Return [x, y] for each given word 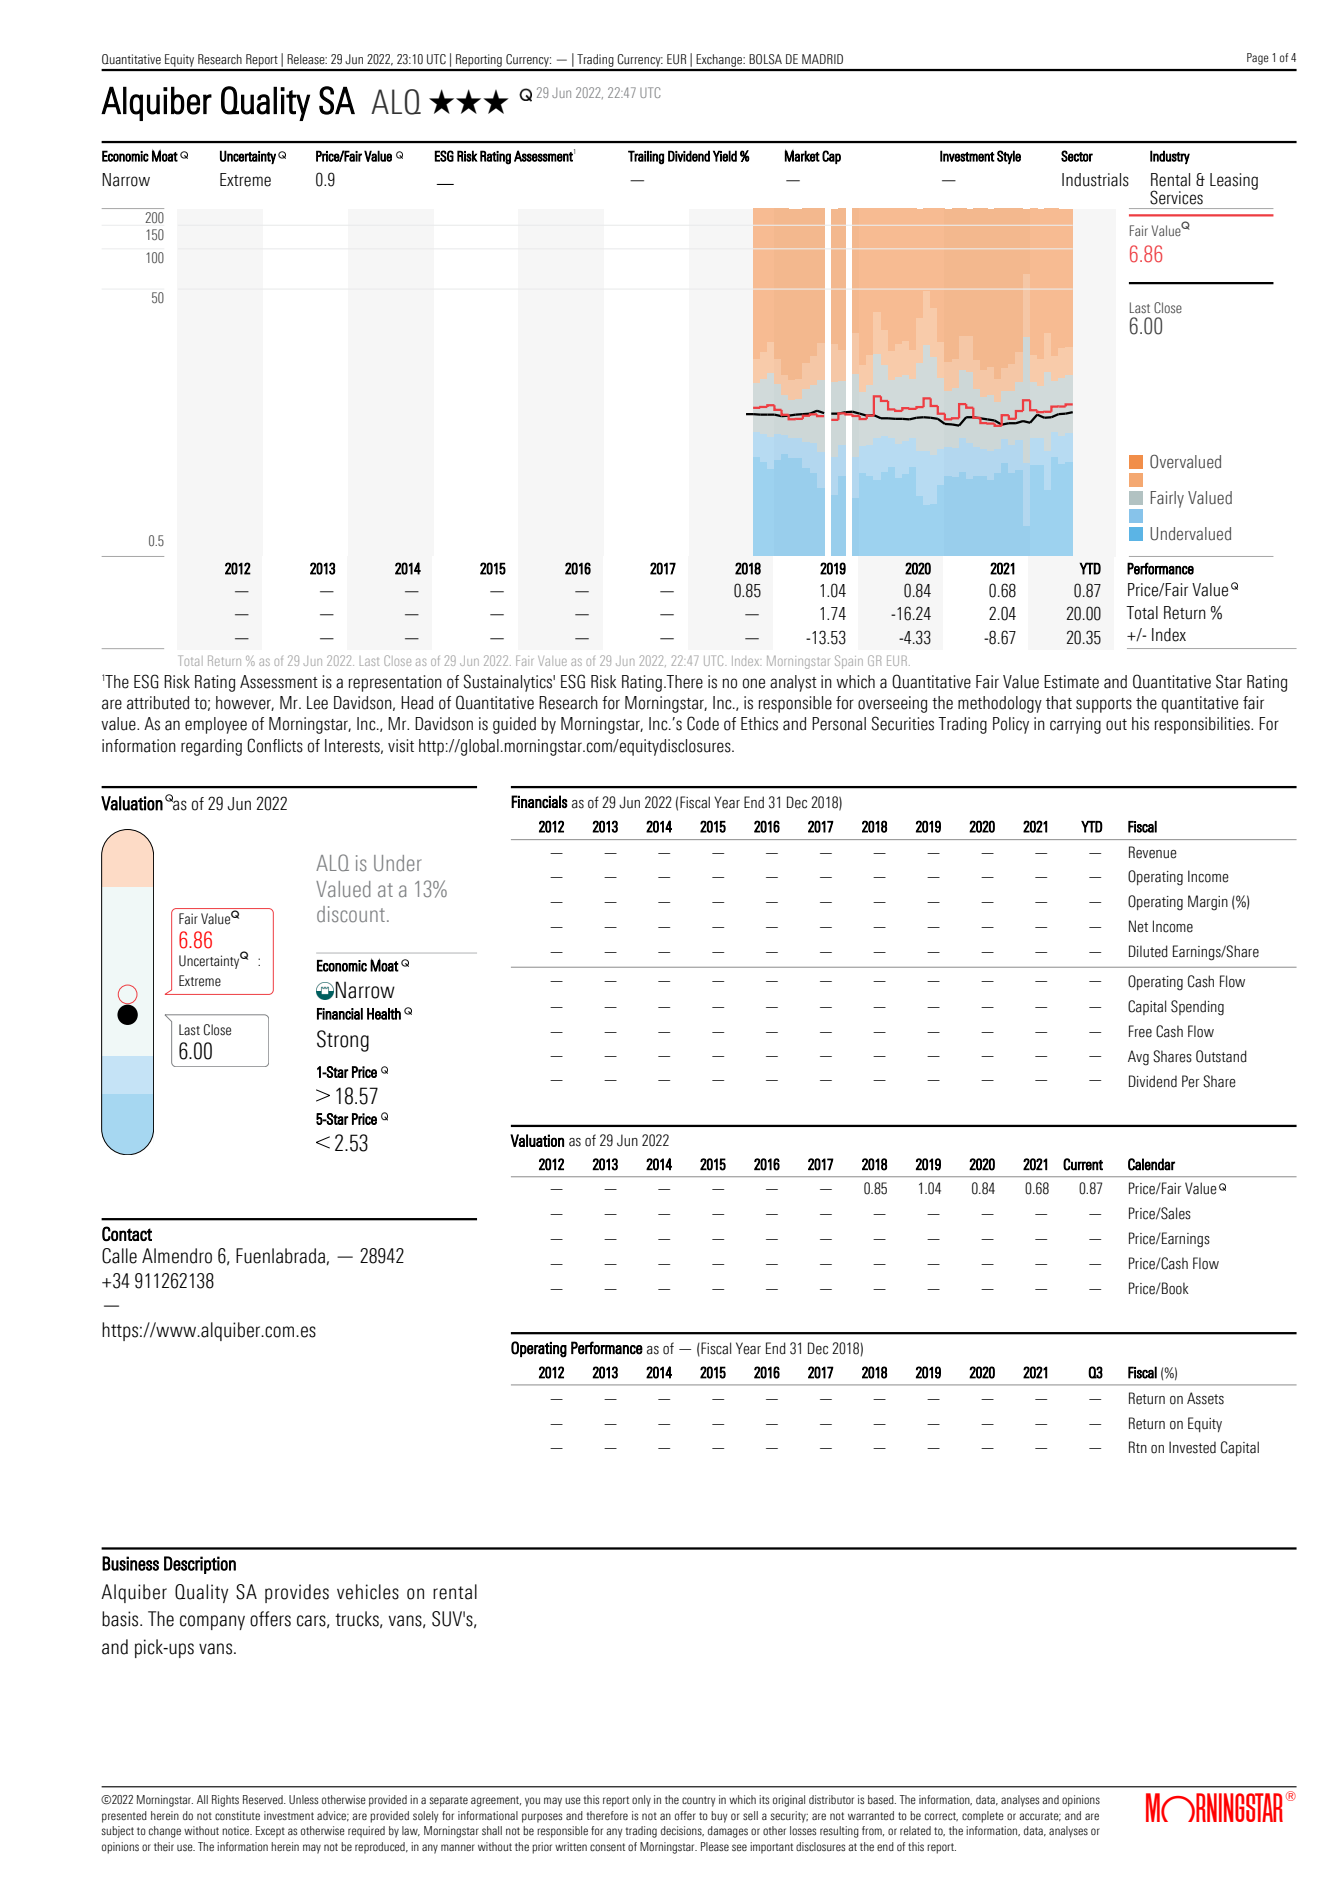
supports [1104, 705]
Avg [1138, 1058]
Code [703, 723]
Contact [127, 1234]
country [698, 1801]
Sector [1077, 156]
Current [1083, 1164]
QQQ [469, 101]
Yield [725, 156]
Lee [317, 703]
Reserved [264, 1799]
